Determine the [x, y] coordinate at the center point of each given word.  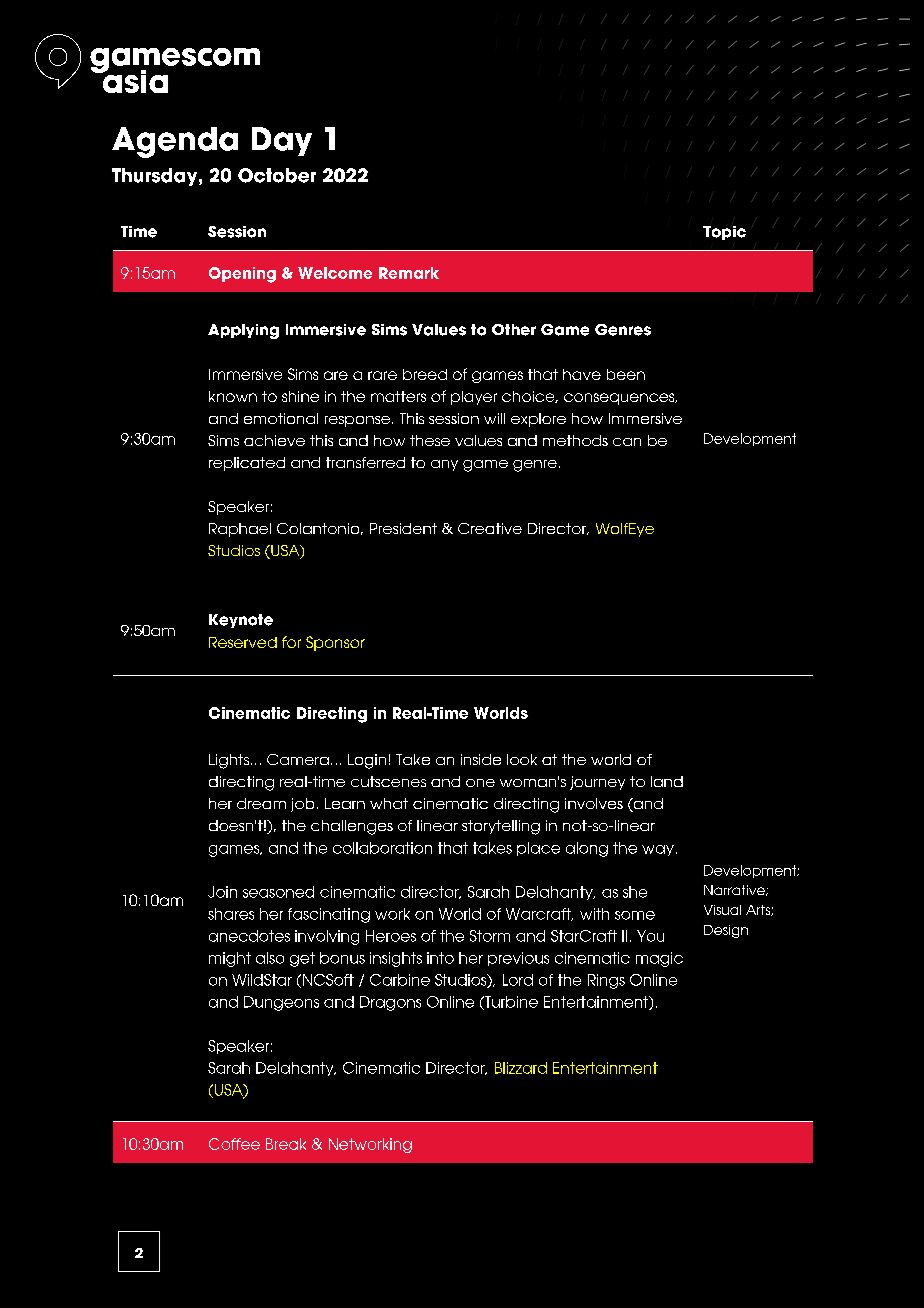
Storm [490, 936]
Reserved [243, 642]
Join [222, 892]
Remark [409, 273]
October [277, 175]
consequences [620, 399]
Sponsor [335, 643]
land [667, 781]
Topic [724, 233]
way [658, 850]
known [233, 396]
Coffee [234, 1144]
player [474, 398]
